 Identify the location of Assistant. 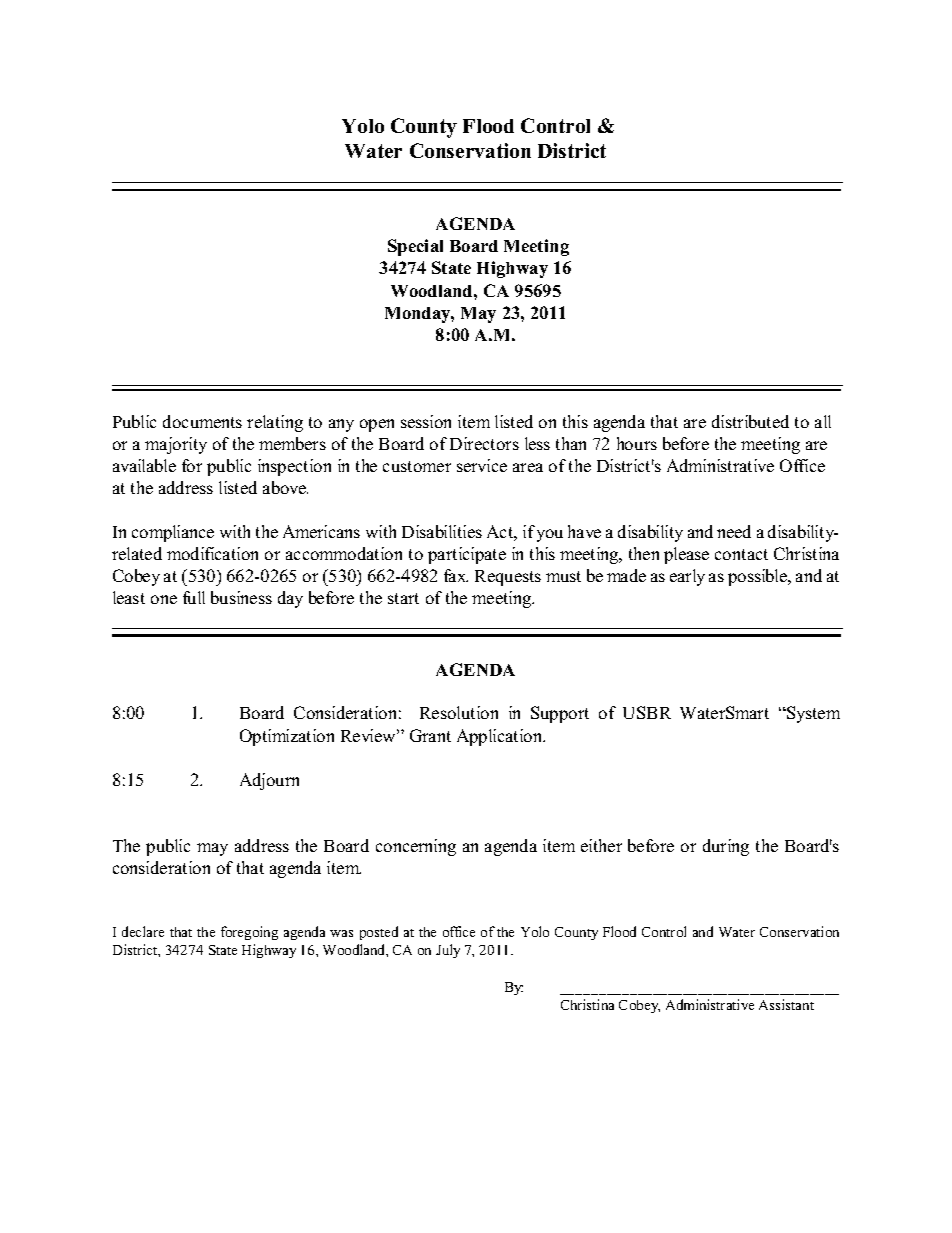
(786, 1004).
